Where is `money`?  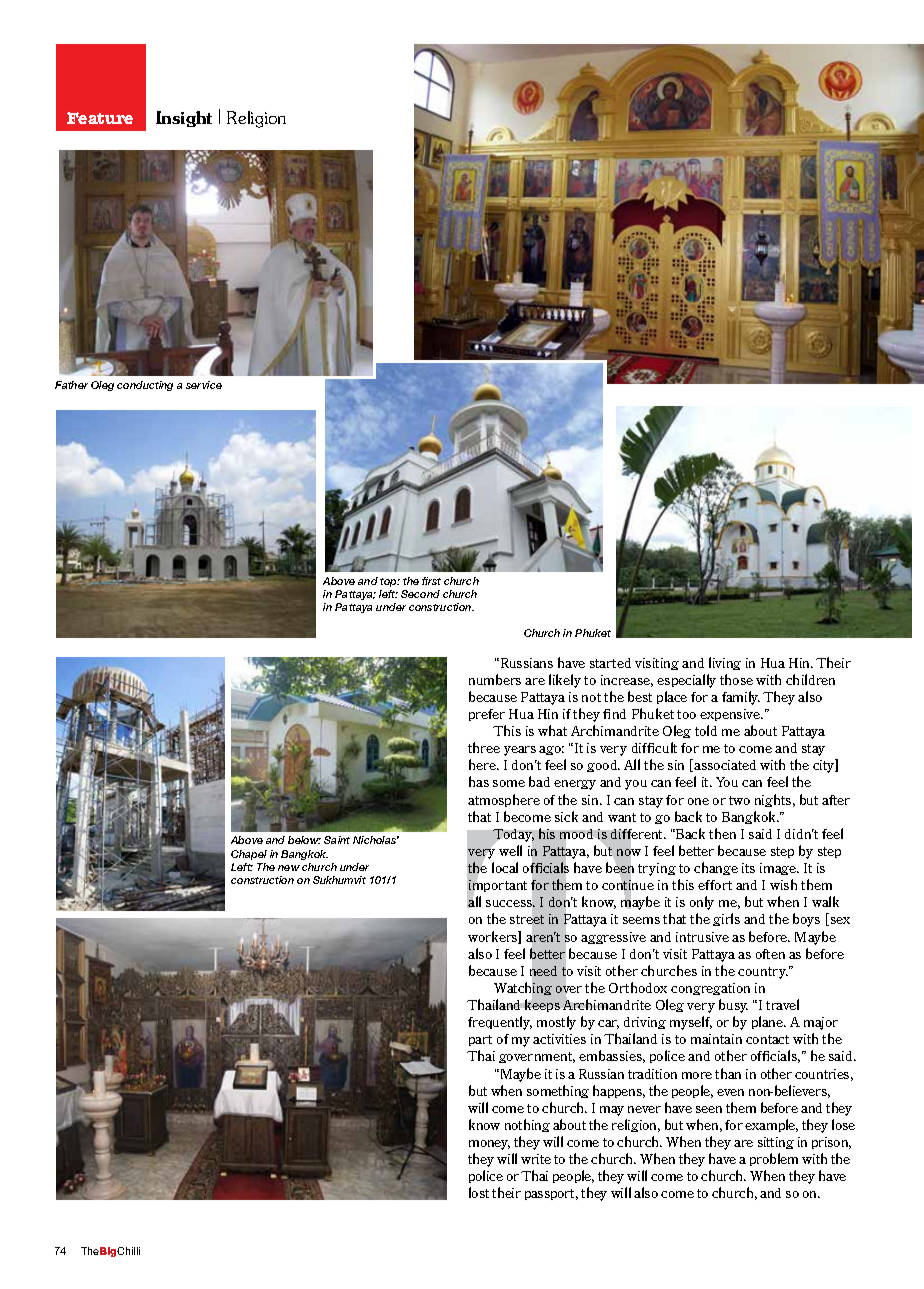 money is located at coordinates (489, 1145).
